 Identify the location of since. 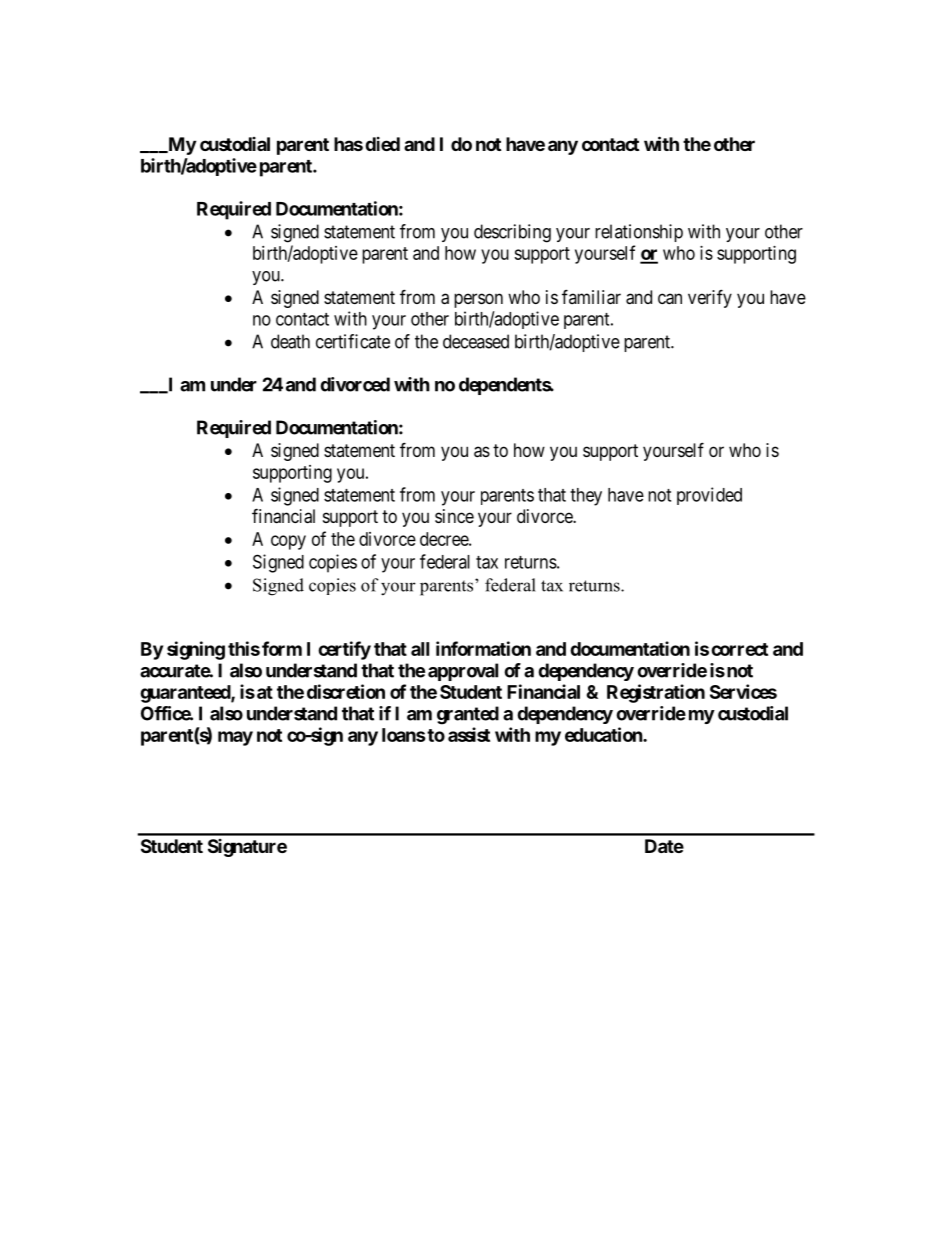
(454, 516).
